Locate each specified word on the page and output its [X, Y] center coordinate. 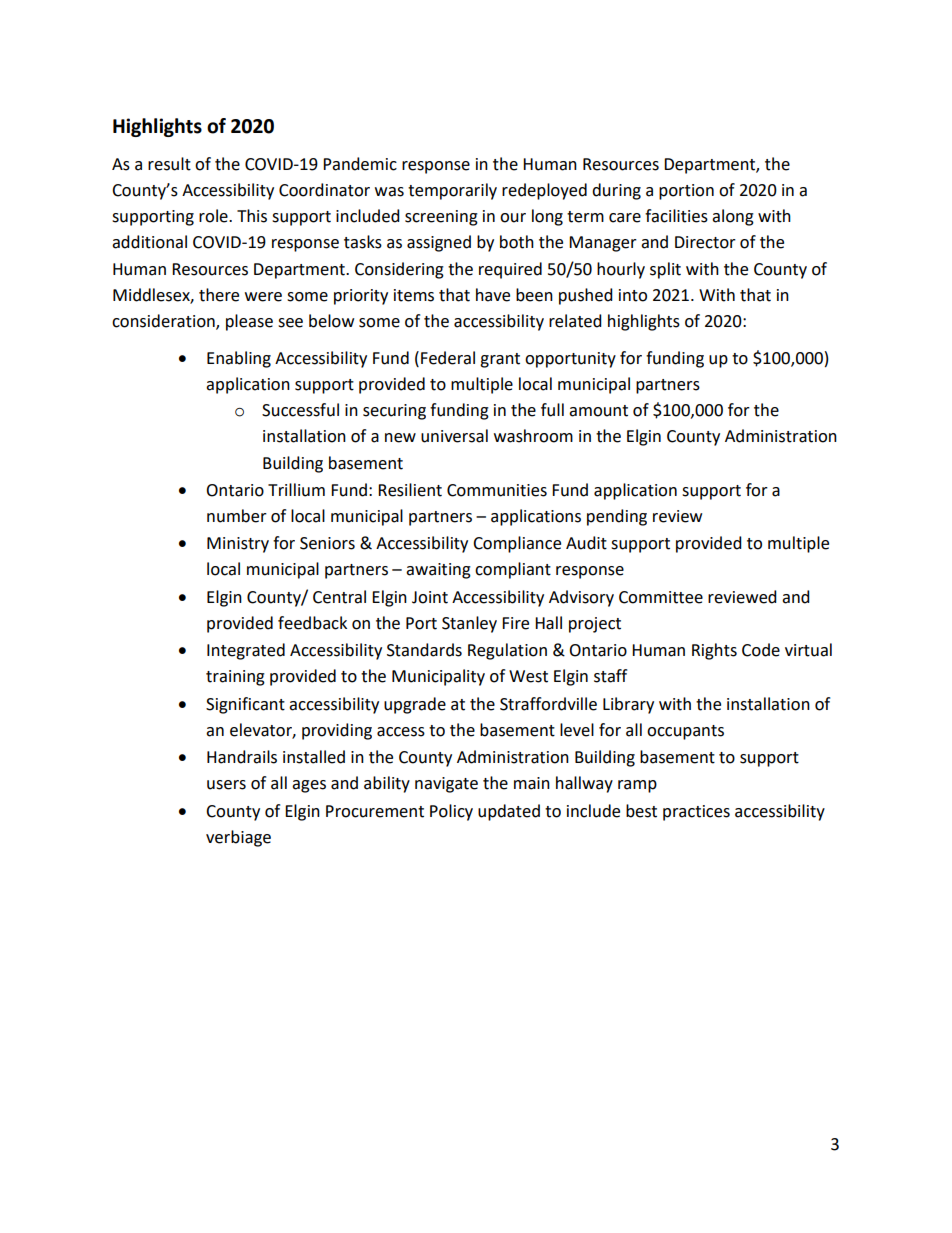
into [633, 295]
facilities [676, 216]
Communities [497, 490]
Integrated [246, 651]
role [214, 216]
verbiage [238, 838]
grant [500, 360]
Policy [451, 812]
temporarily [452, 191]
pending [617, 517]
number [237, 516]
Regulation [507, 651]
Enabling [239, 359]
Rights [714, 651]
